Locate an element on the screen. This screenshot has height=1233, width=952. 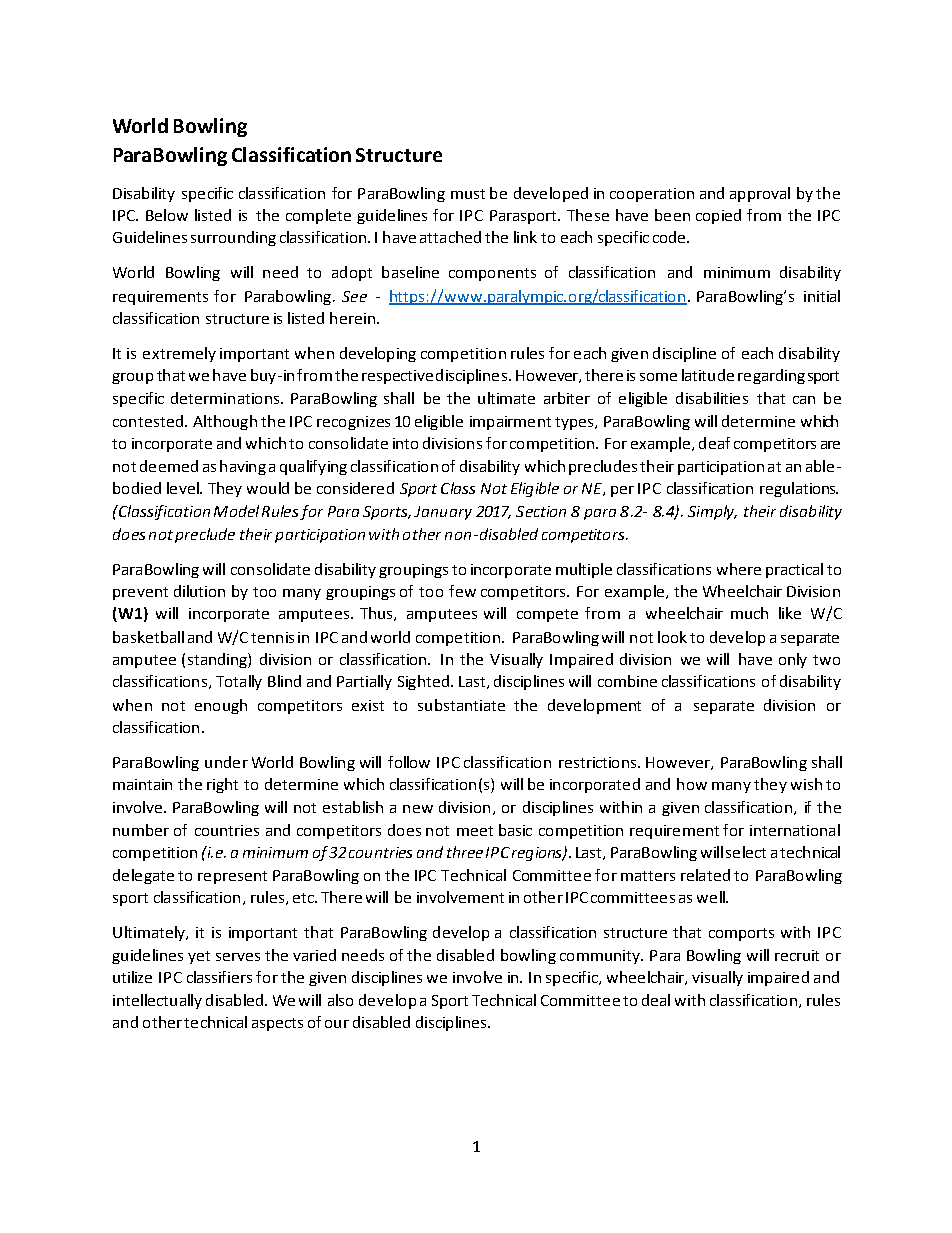
wish is located at coordinates (806, 784).
